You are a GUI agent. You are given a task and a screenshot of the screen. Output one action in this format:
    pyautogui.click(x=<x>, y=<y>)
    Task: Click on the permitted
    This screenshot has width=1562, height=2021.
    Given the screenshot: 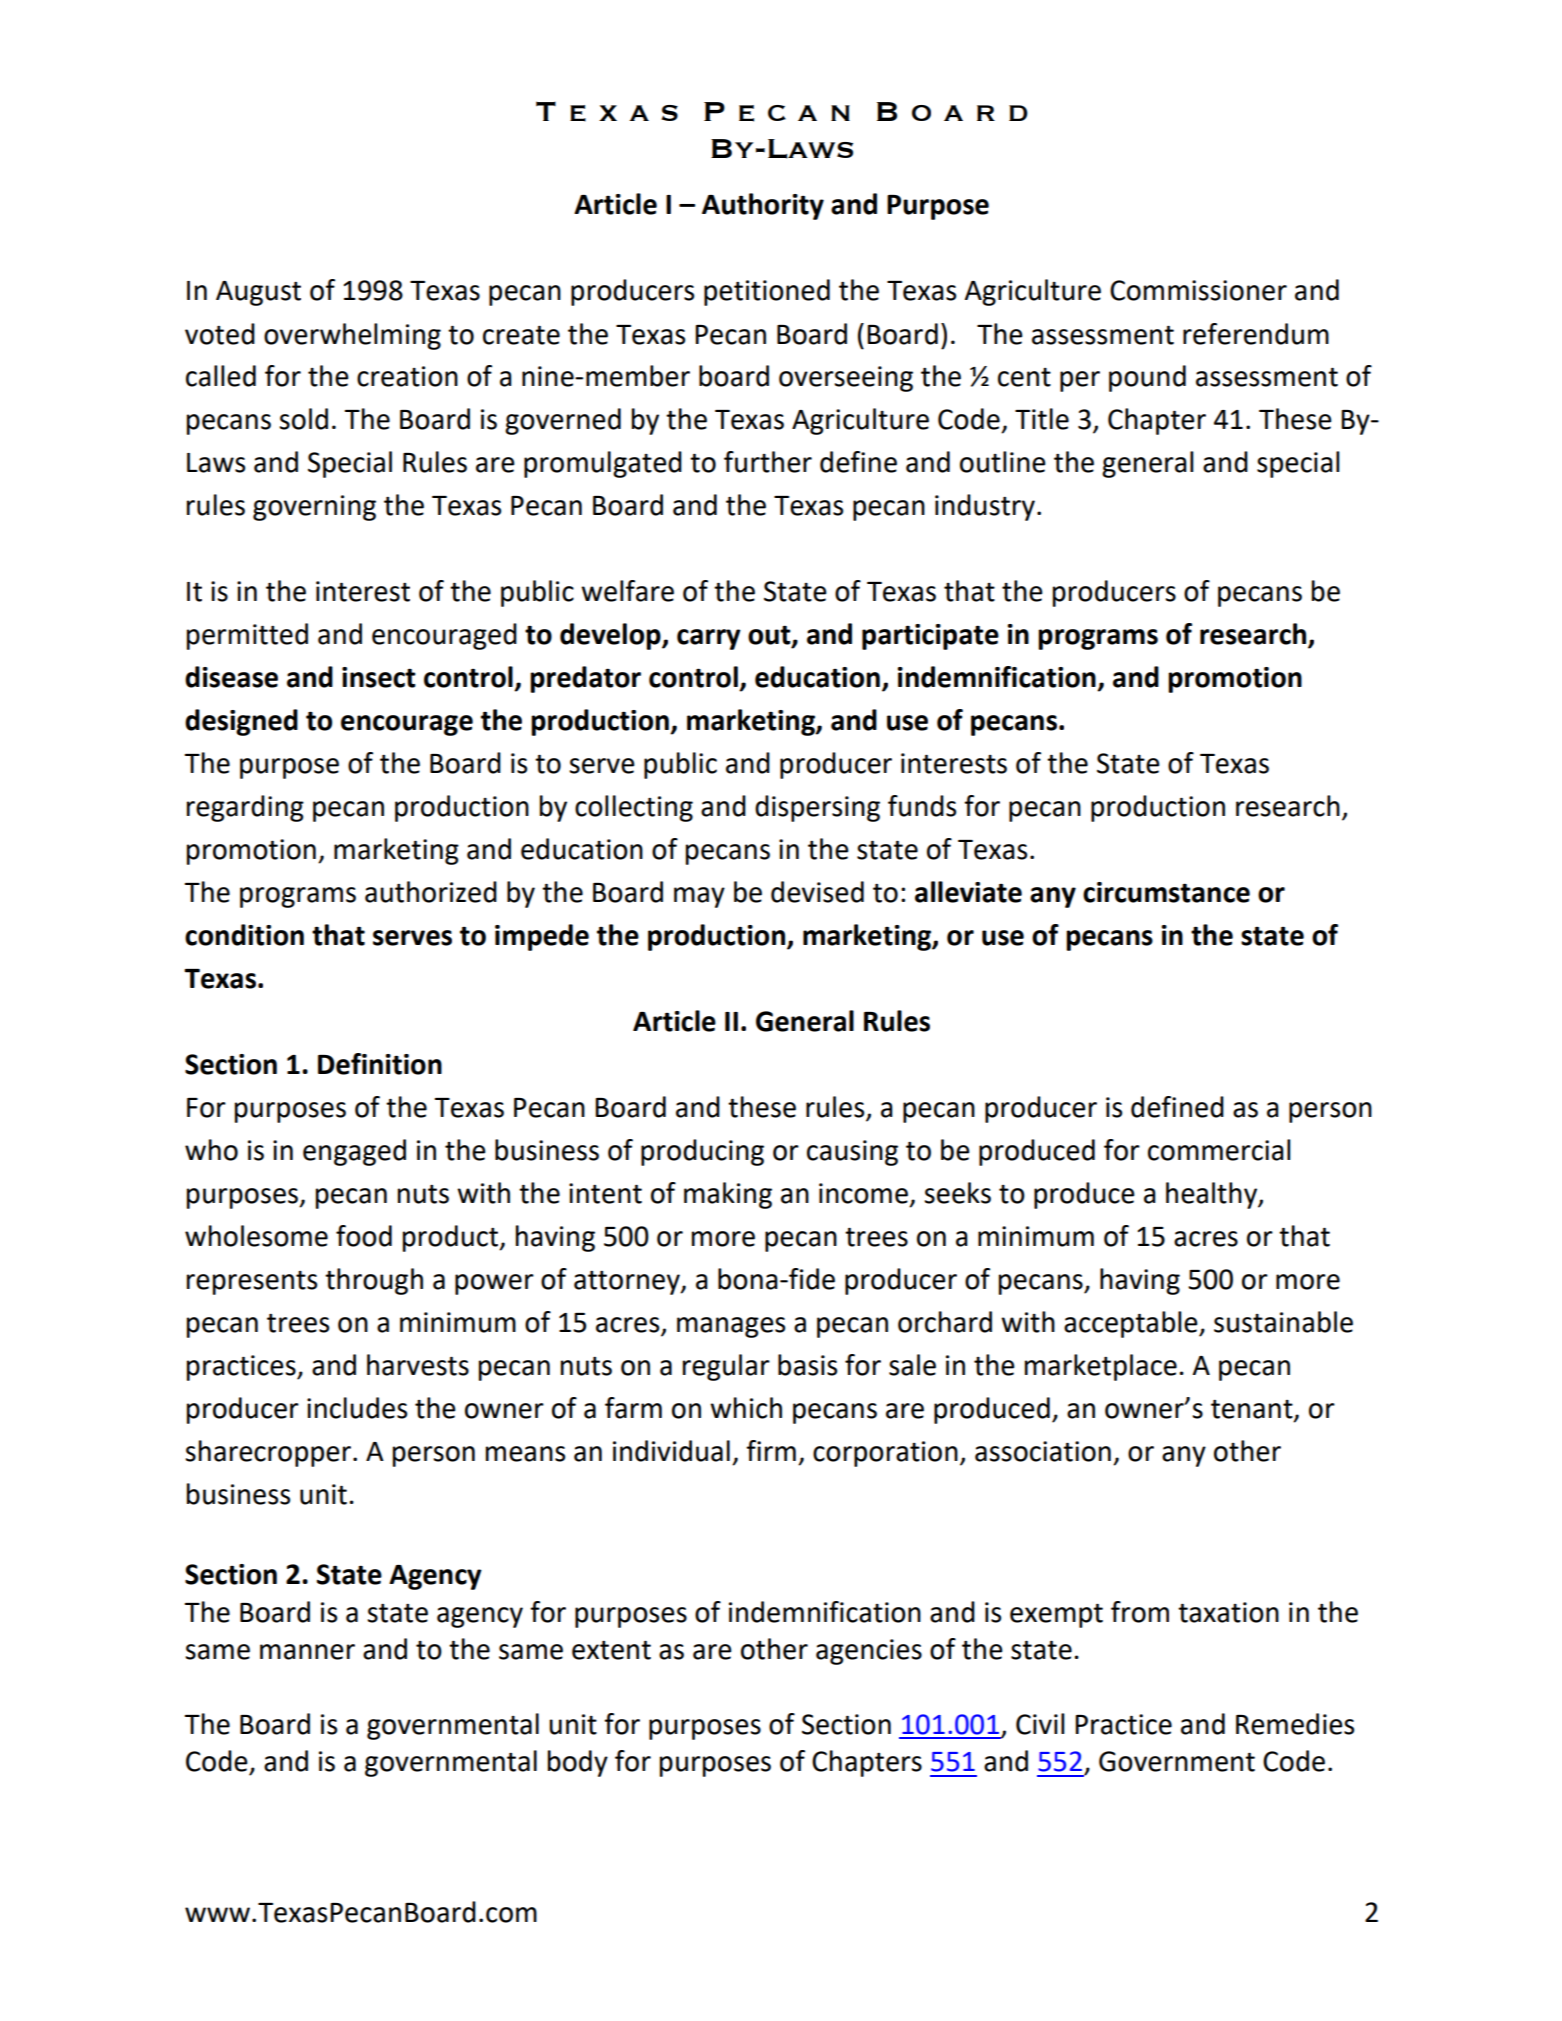 What is the action you would take?
    pyautogui.click(x=247, y=636)
